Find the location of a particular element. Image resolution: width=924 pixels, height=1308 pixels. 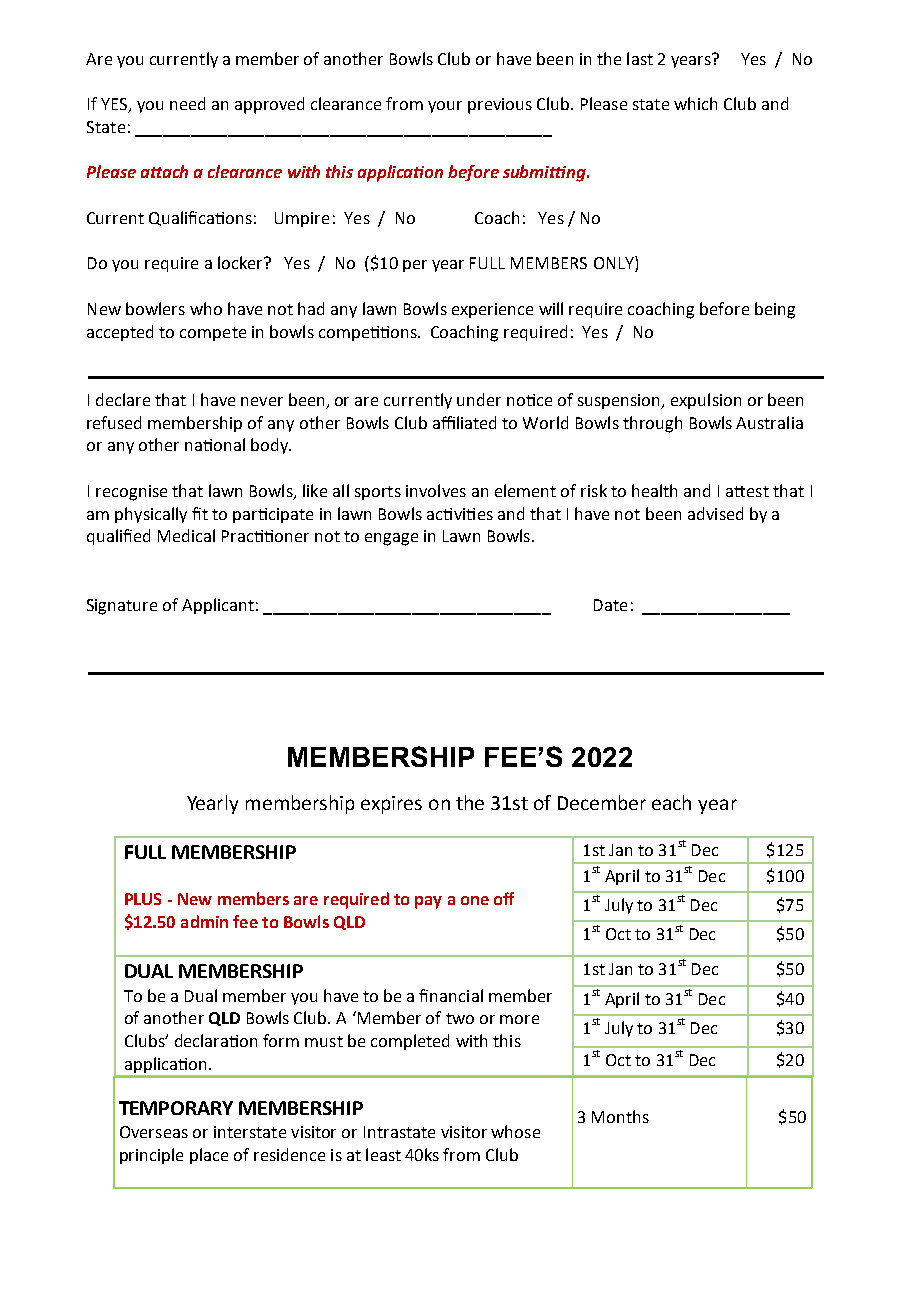

Applicant is located at coordinates (218, 606).
